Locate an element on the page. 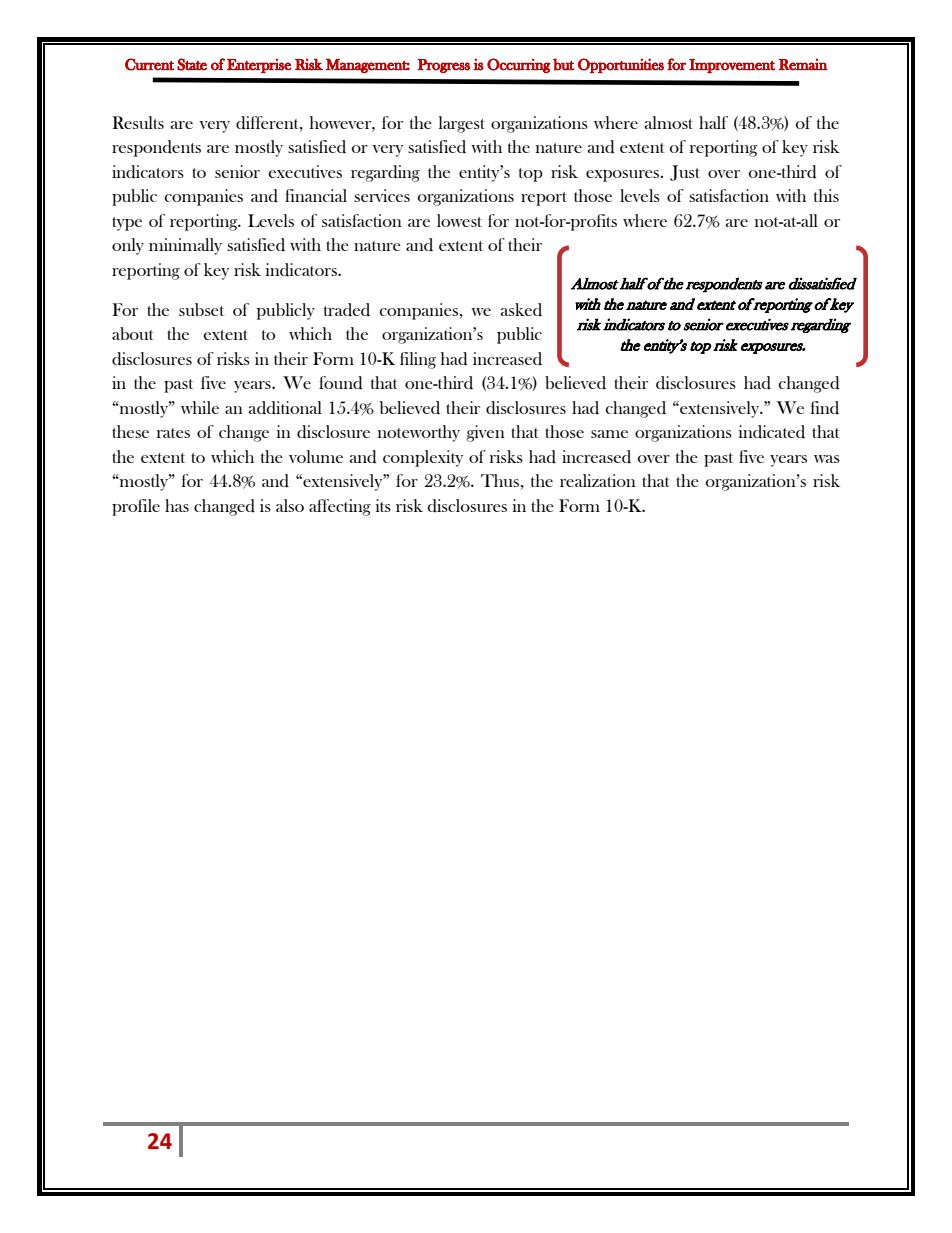  Just is located at coordinates (685, 173).
